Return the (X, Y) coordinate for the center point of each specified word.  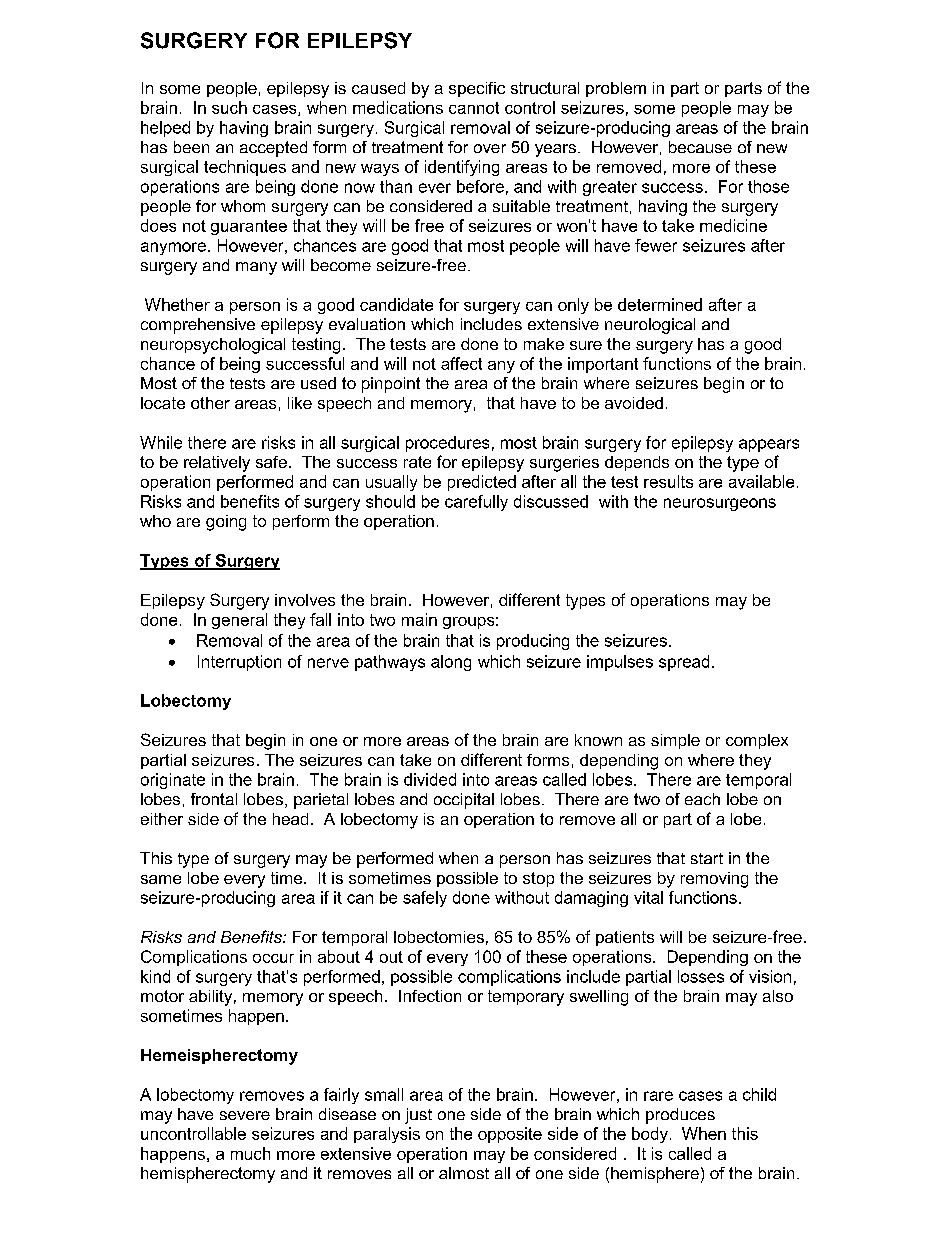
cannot (474, 108)
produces (680, 1116)
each (702, 799)
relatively (217, 464)
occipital (464, 801)
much (250, 1153)
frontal (214, 799)
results (668, 481)
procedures (447, 444)
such (229, 107)
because (700, 147)
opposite (510, 1135)
